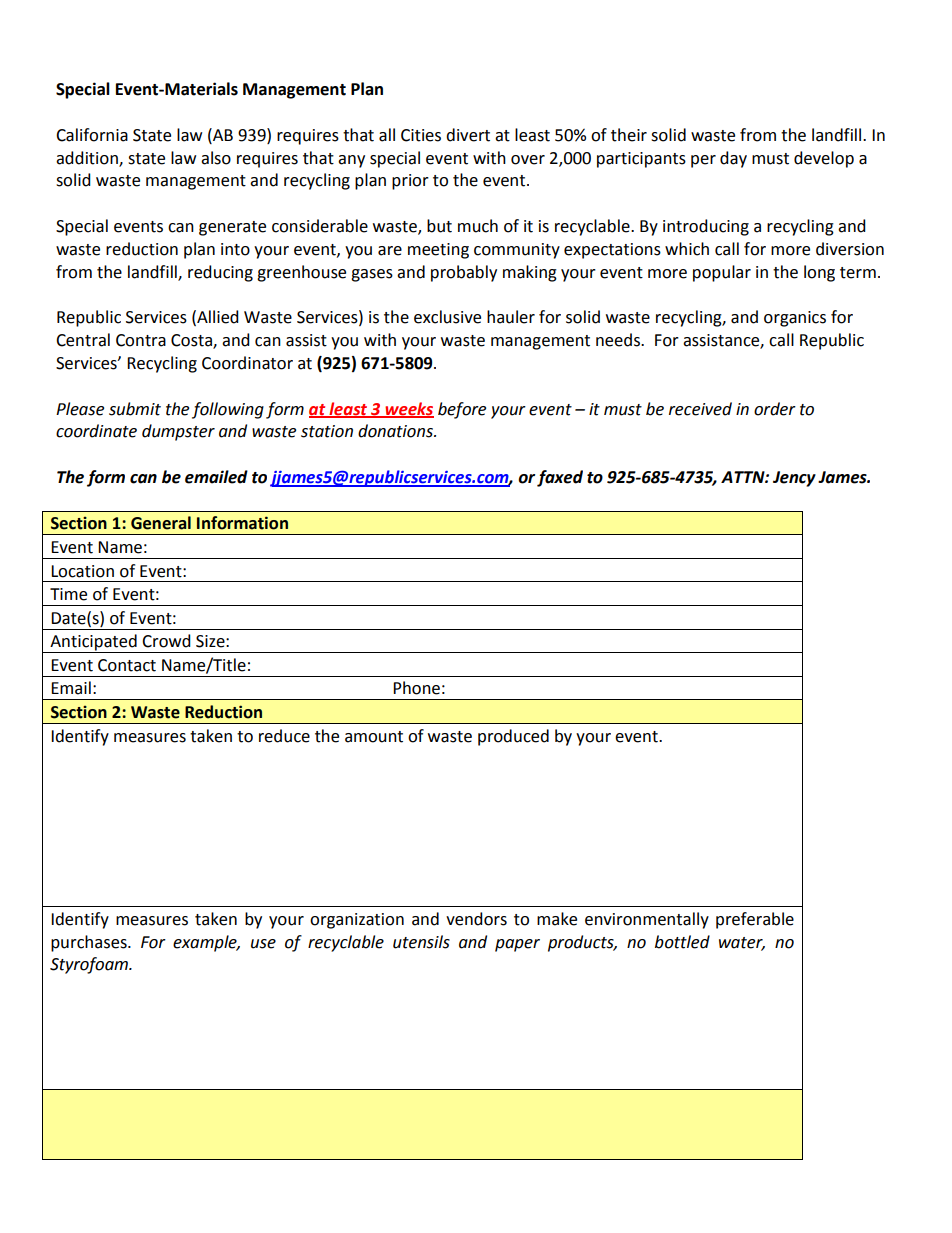 The height and width of the document is (1233, 952). What do you see at coordinates (733, 159) in the document?
I see `day` at bounding box center [733, 159].
